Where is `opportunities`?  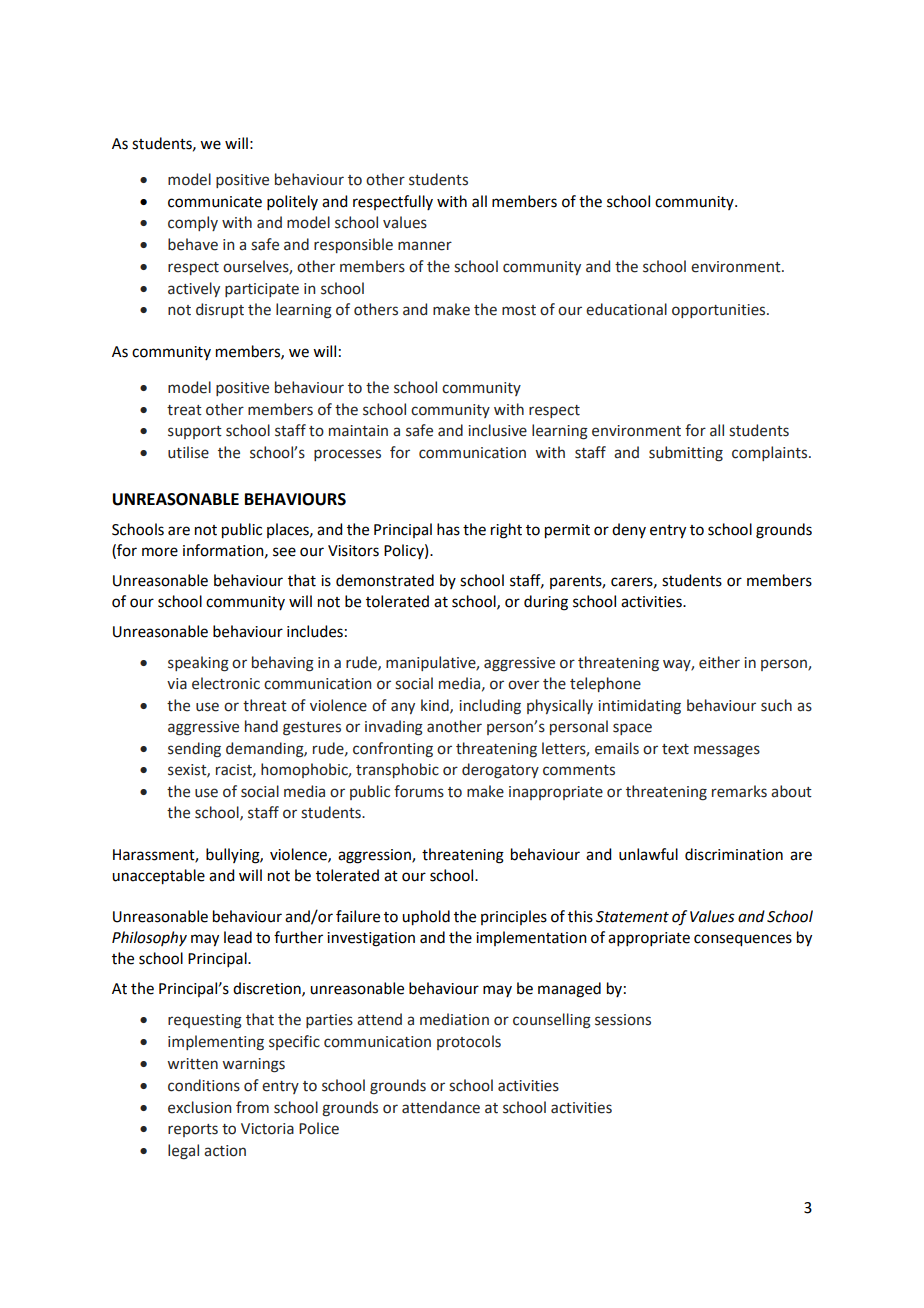
opportunities is located at coordinates (720, 311).
